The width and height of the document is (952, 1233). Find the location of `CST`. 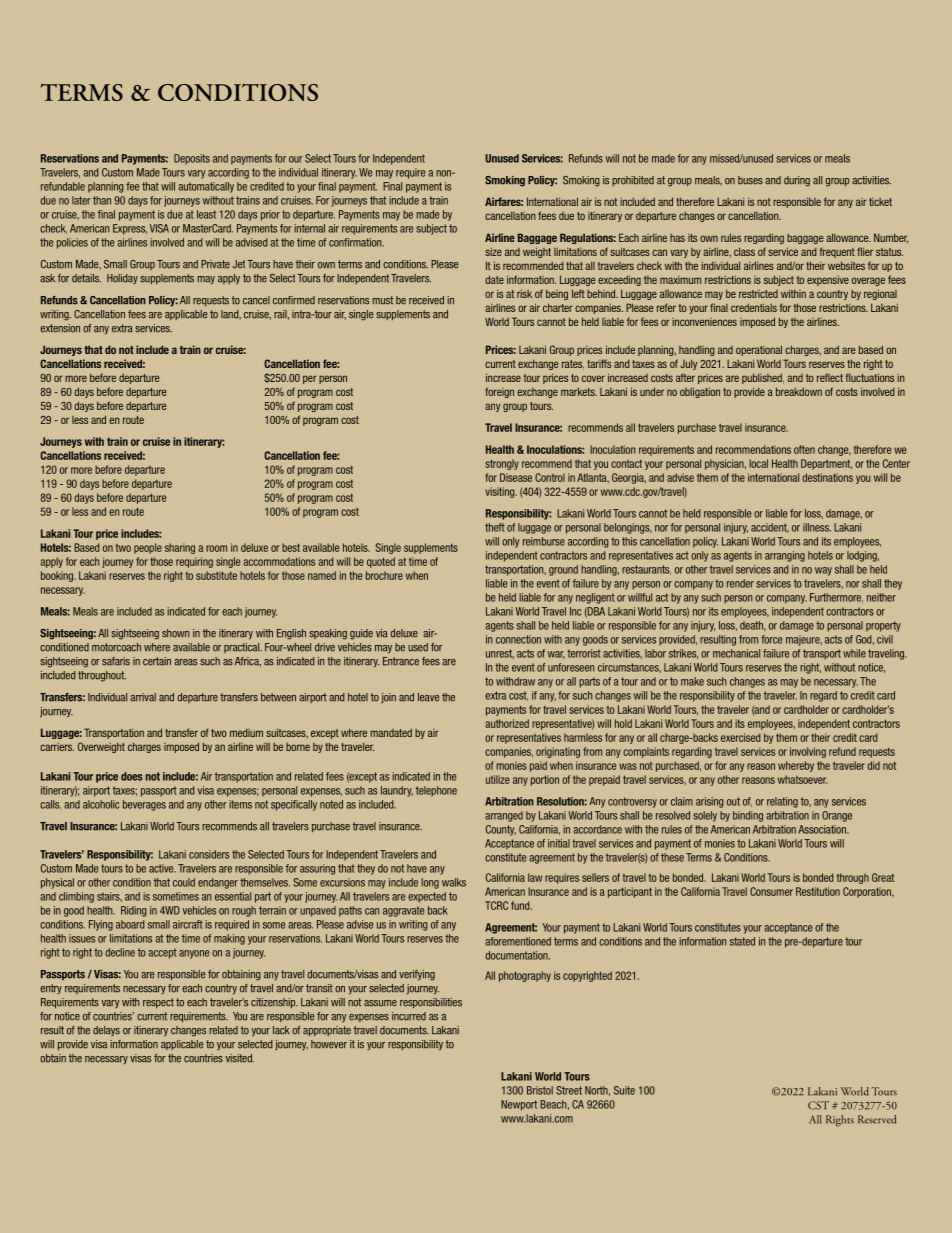

CST is located at coordinates (818, 1105).
